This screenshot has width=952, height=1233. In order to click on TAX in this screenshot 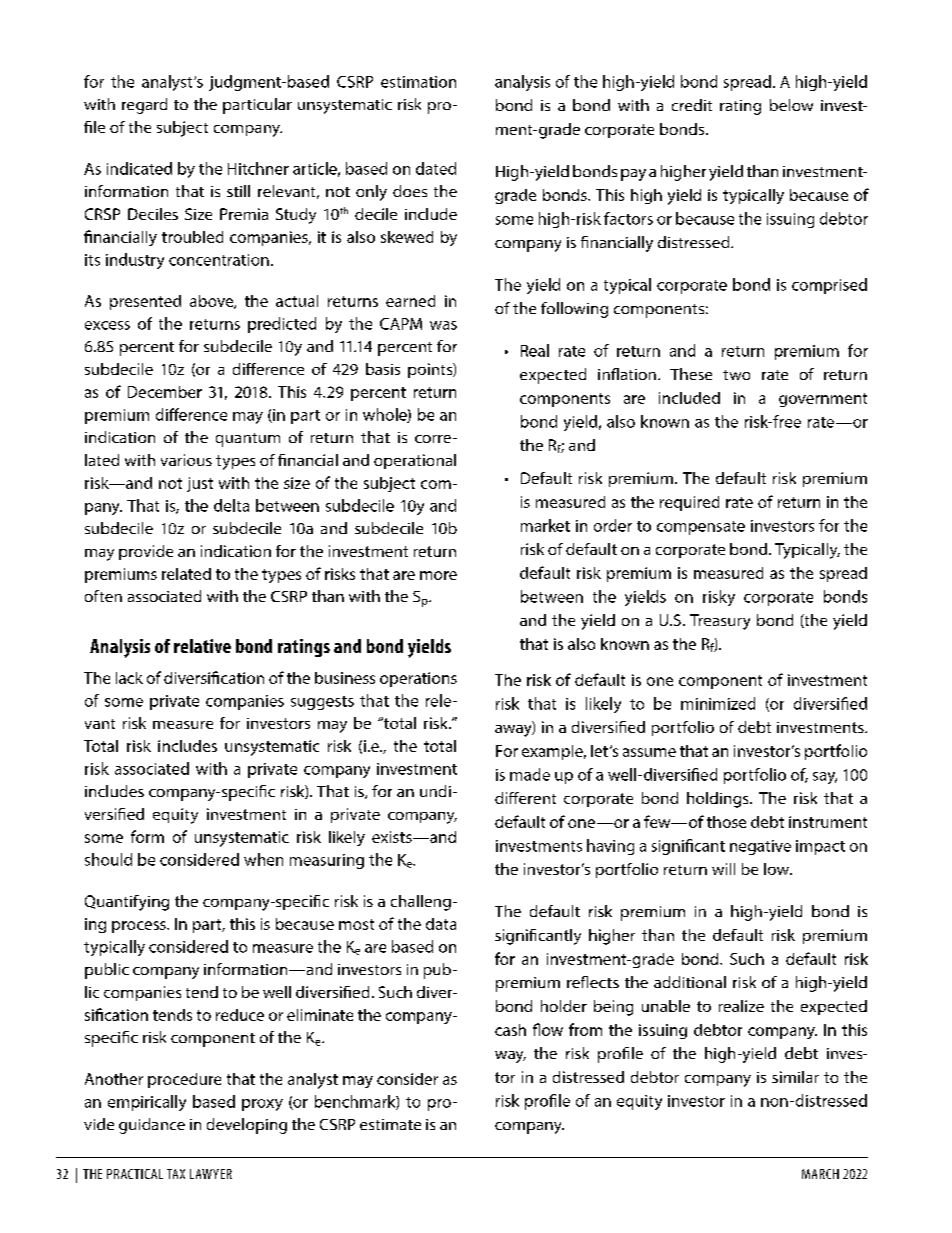, I will do `click(176, 1174)`.
